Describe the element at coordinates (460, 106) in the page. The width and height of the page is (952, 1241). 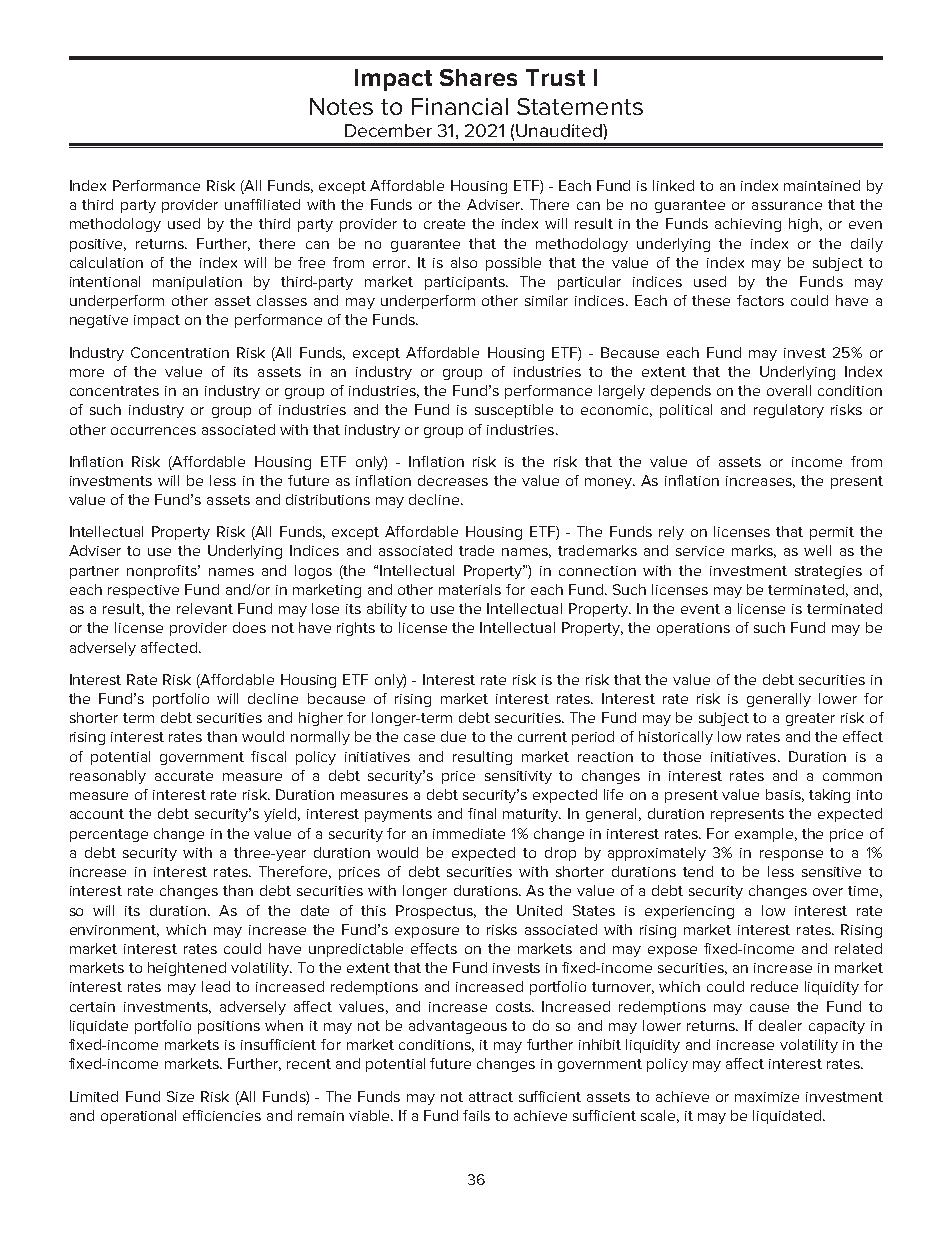
I see `Financial` at that location.
